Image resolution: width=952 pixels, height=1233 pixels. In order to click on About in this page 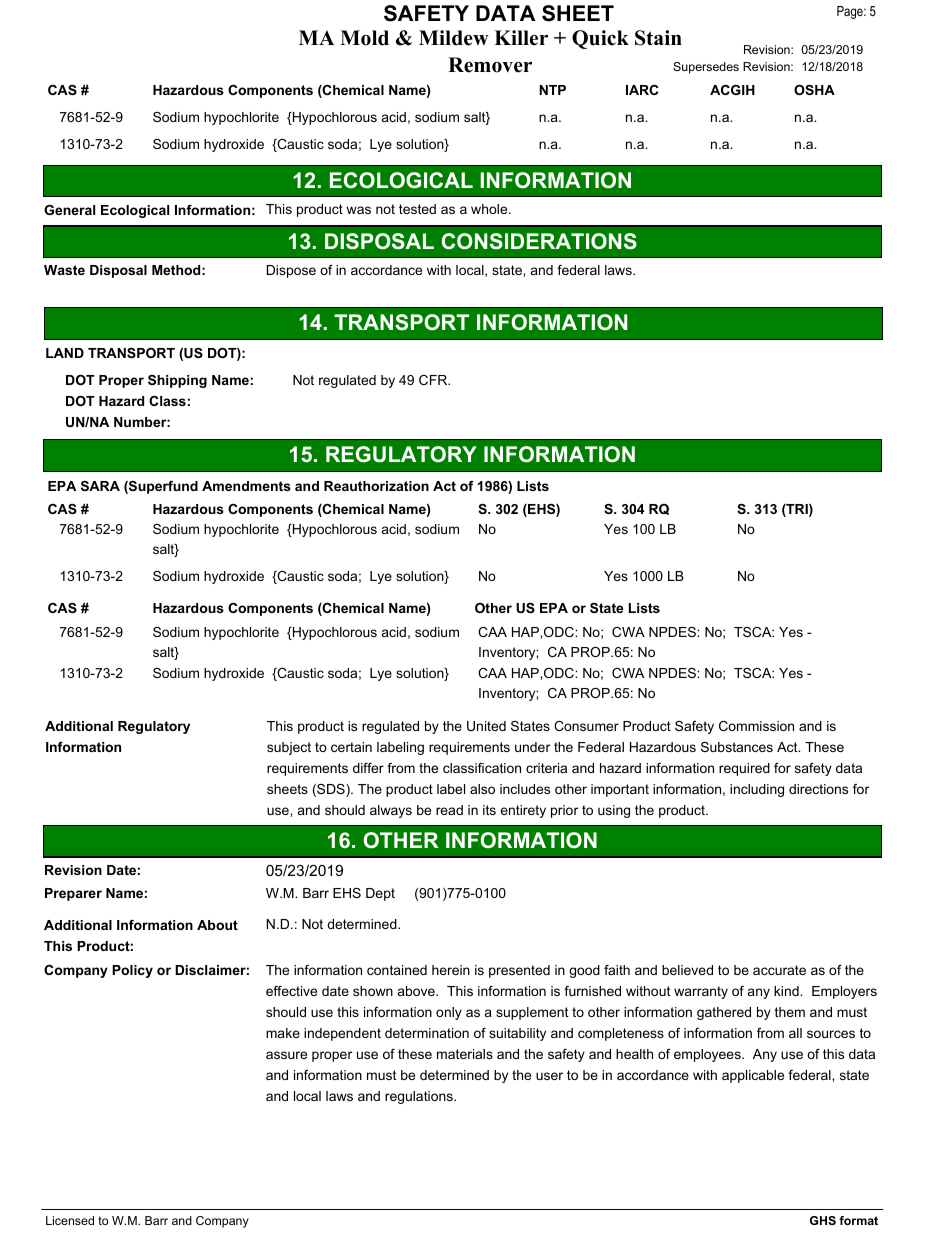, I will do `click(217, 925)`.
